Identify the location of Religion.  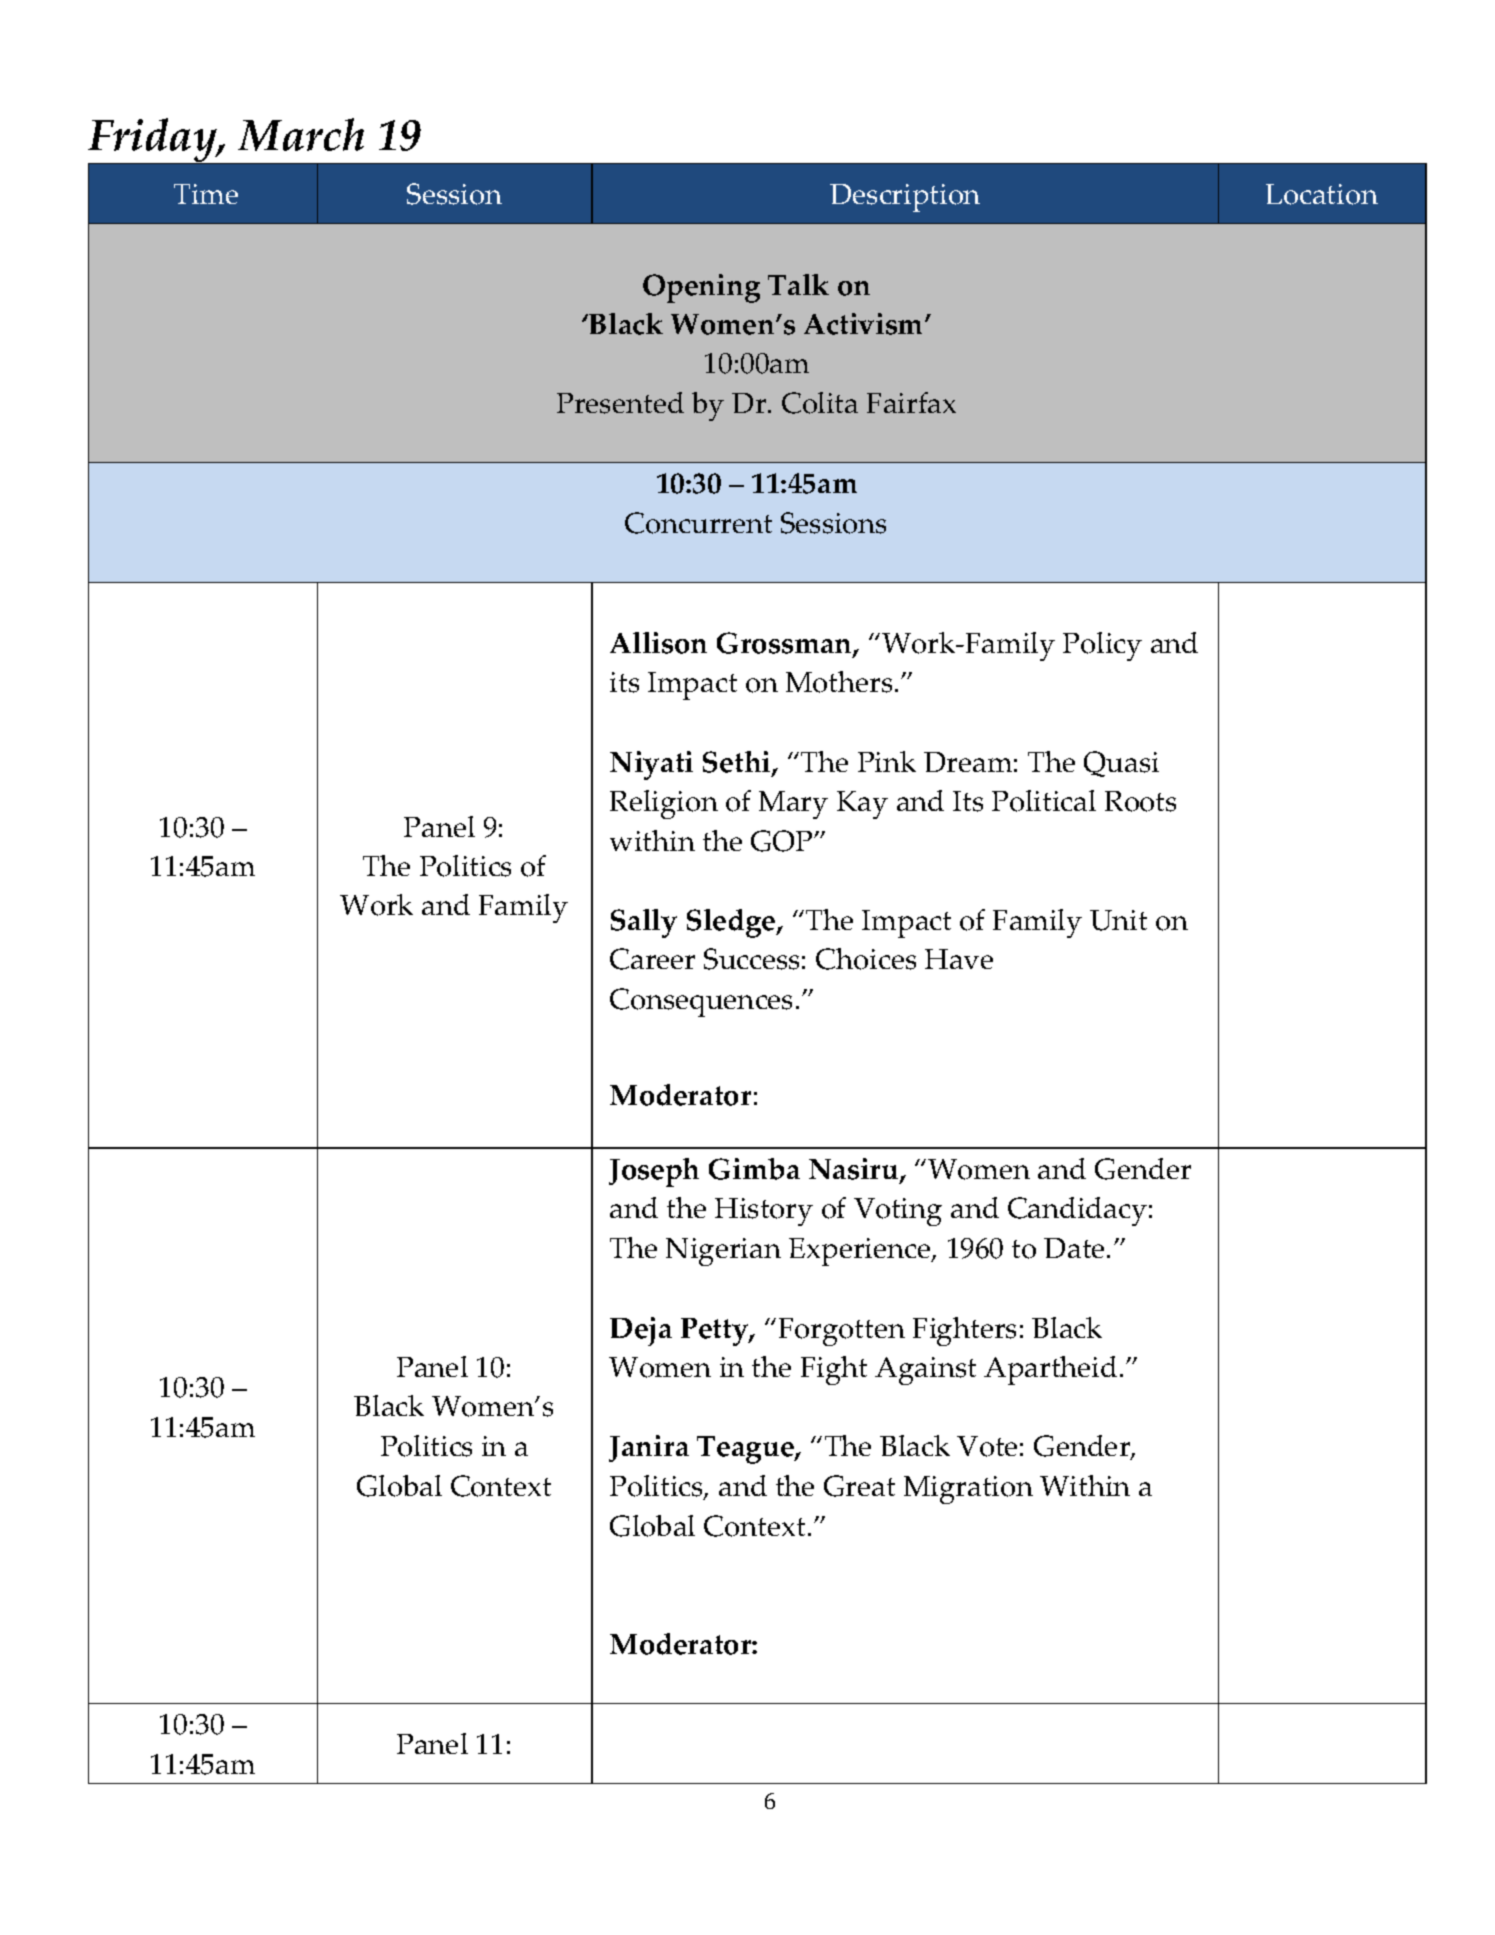
(664, 804).
